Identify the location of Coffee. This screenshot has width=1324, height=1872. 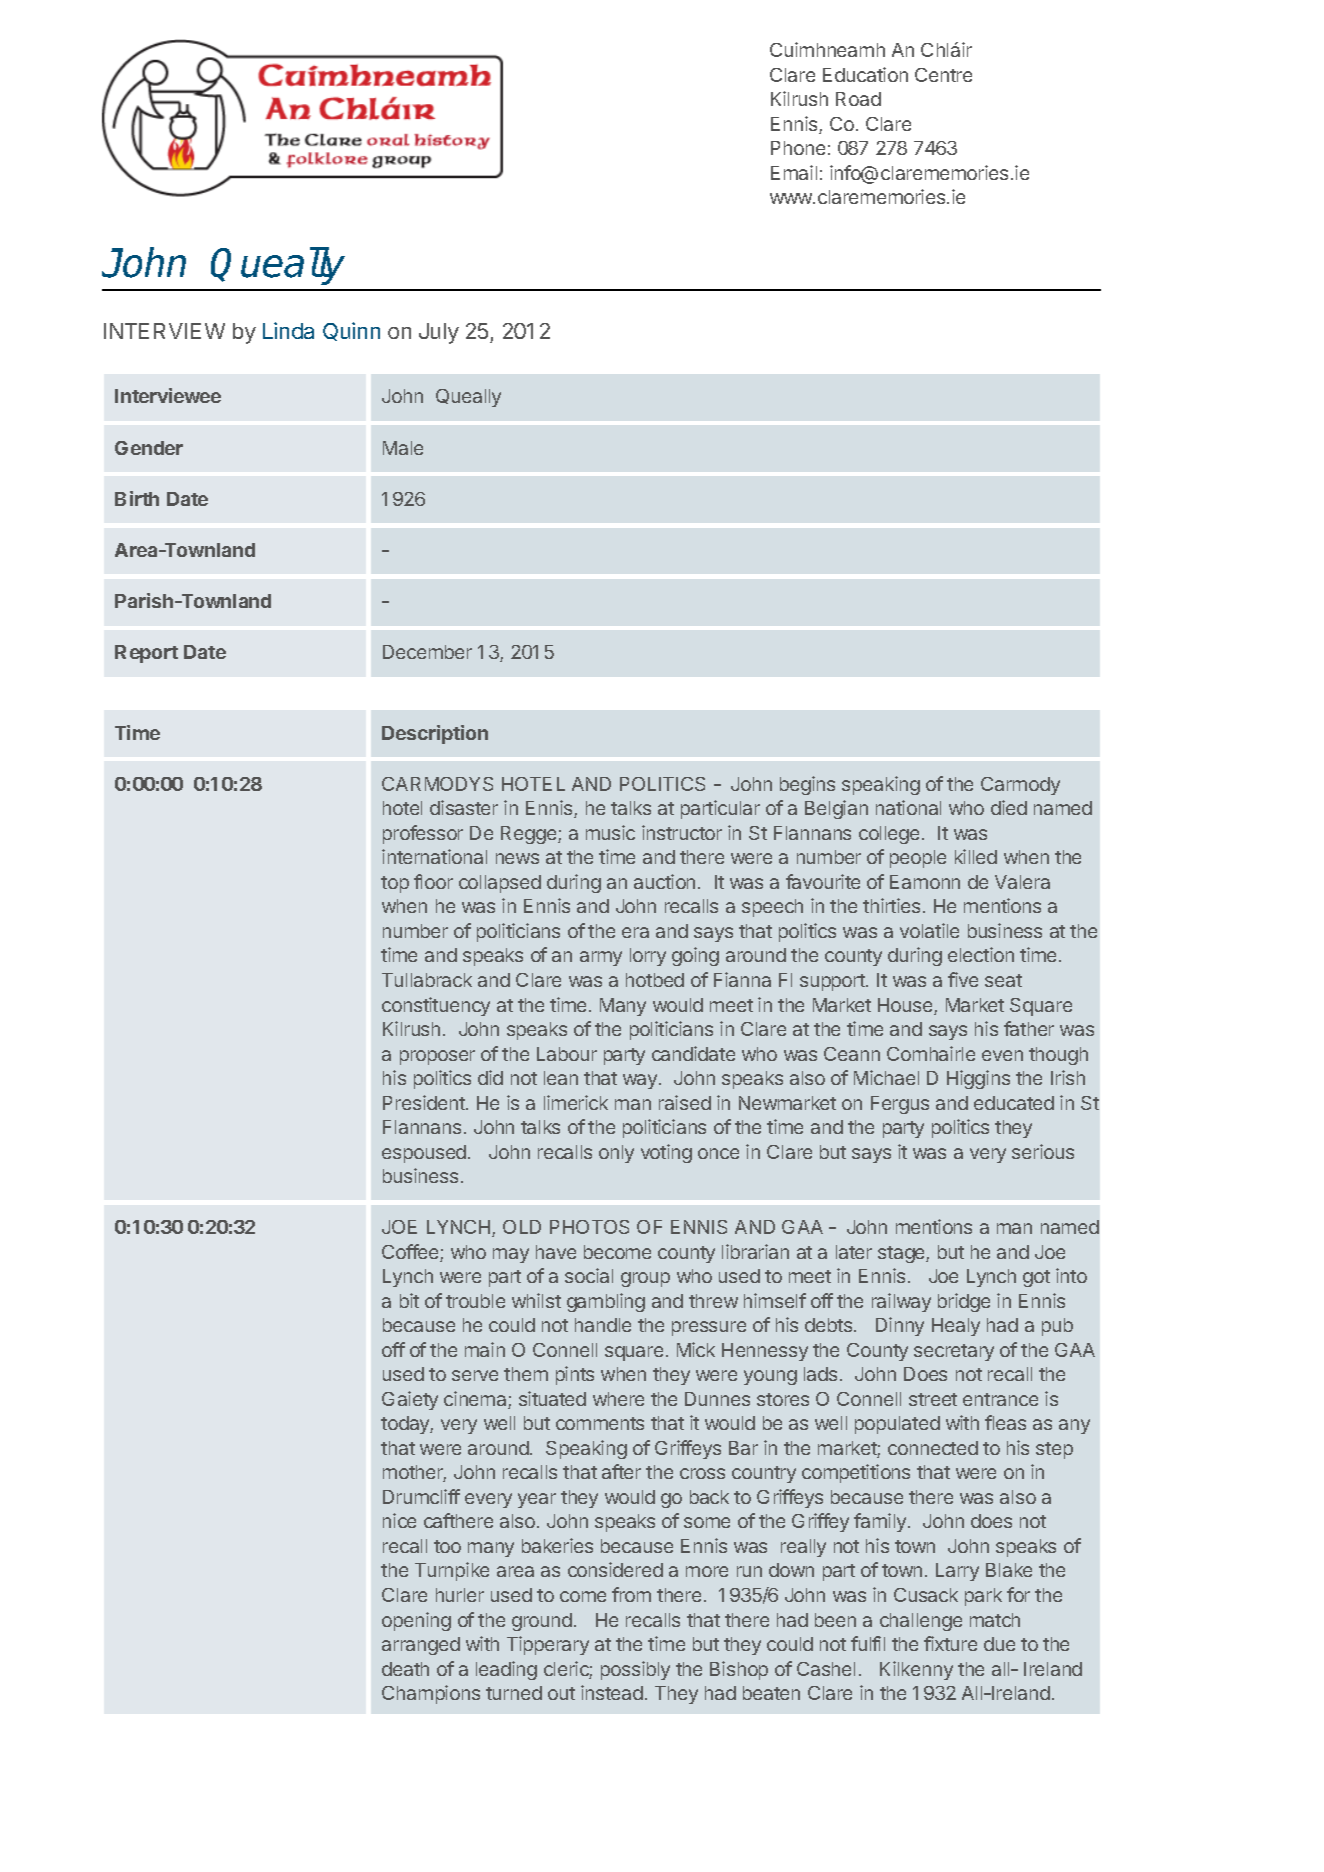
(411, 1253).
